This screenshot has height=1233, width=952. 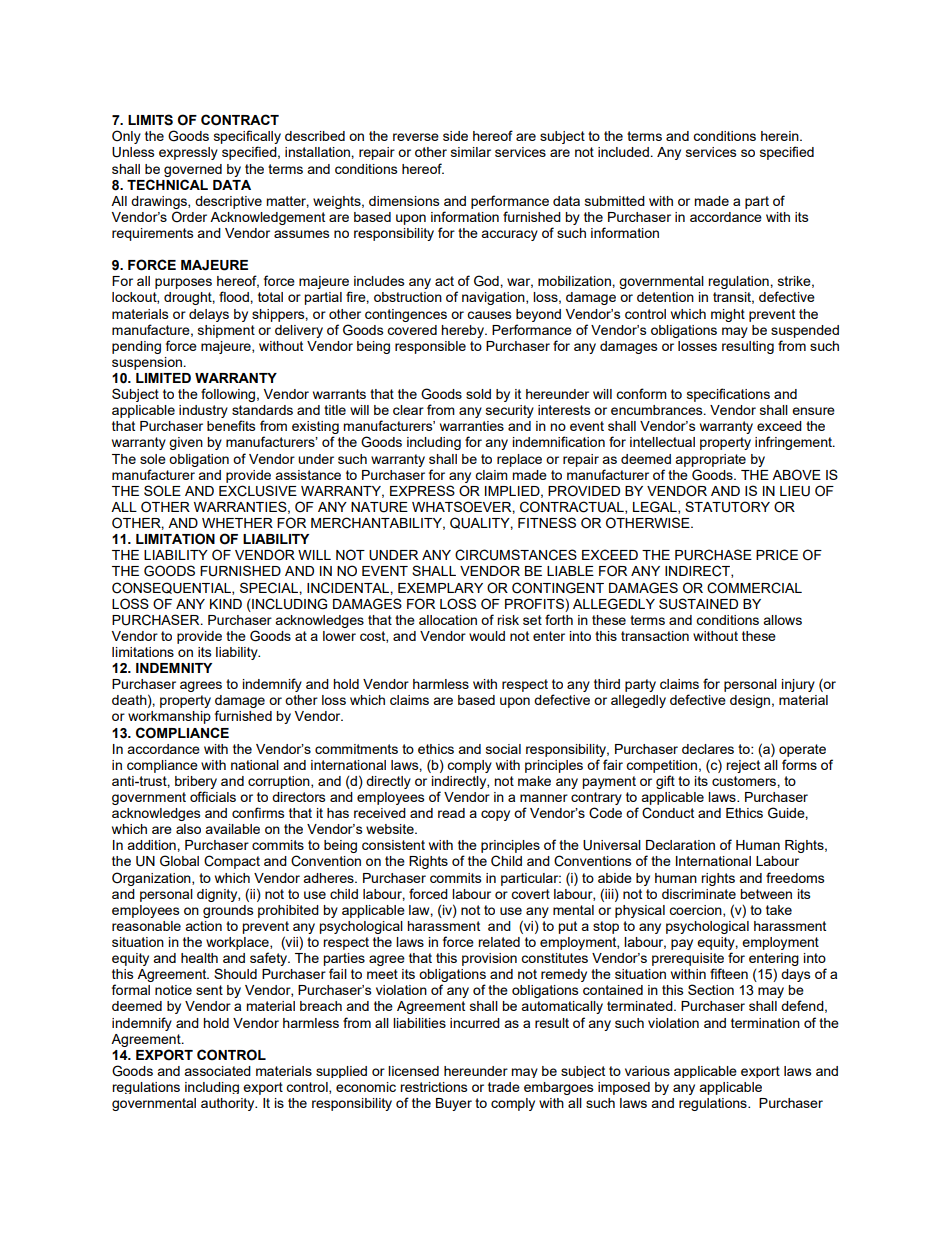 What do you see at coordinates (169, 717) in the screenshot?
I see `workmanship` at bounding box center [169, 717].
